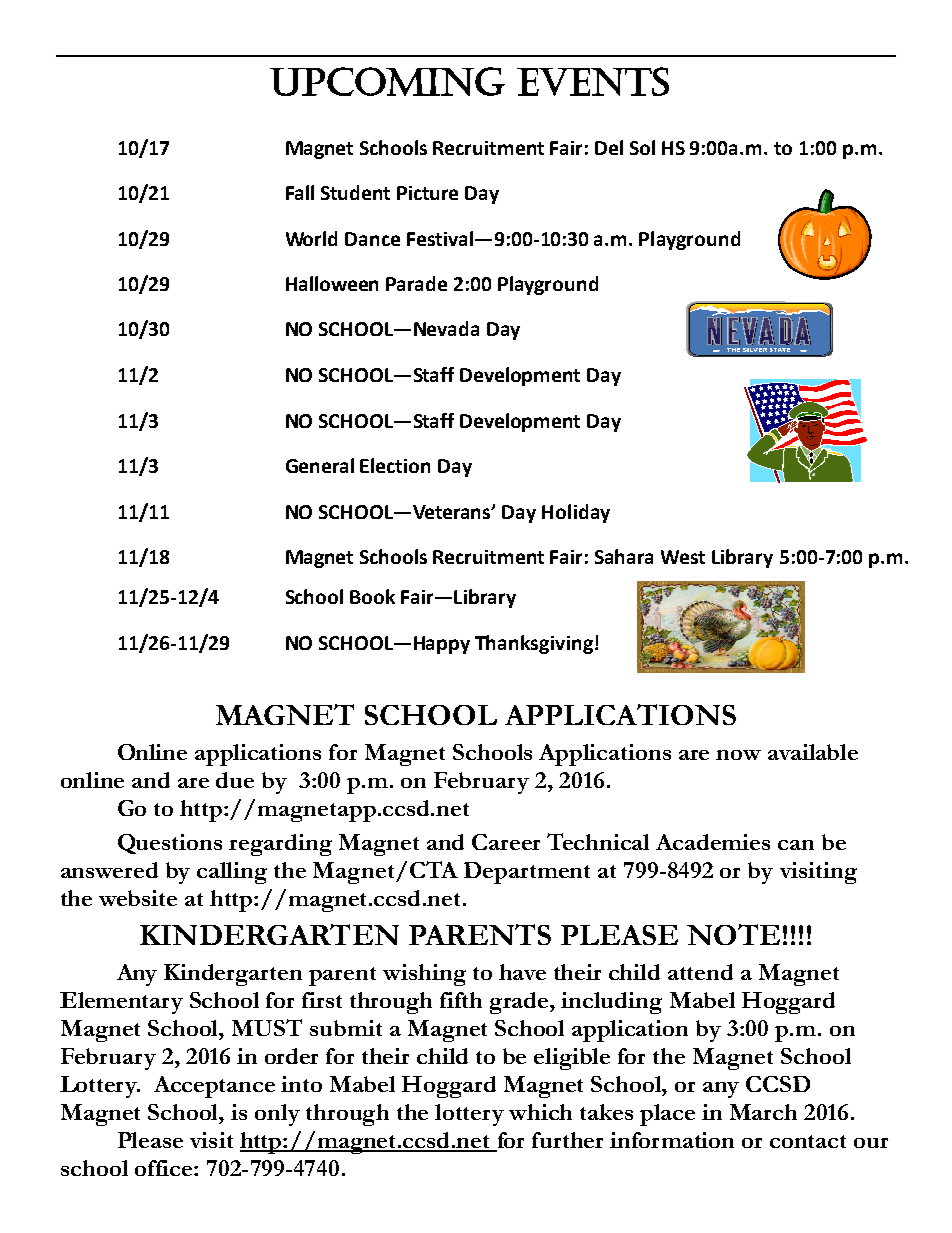 This screenshot has height=1233, width=952. I want to click on UPCOMING, so click(387, 81).
